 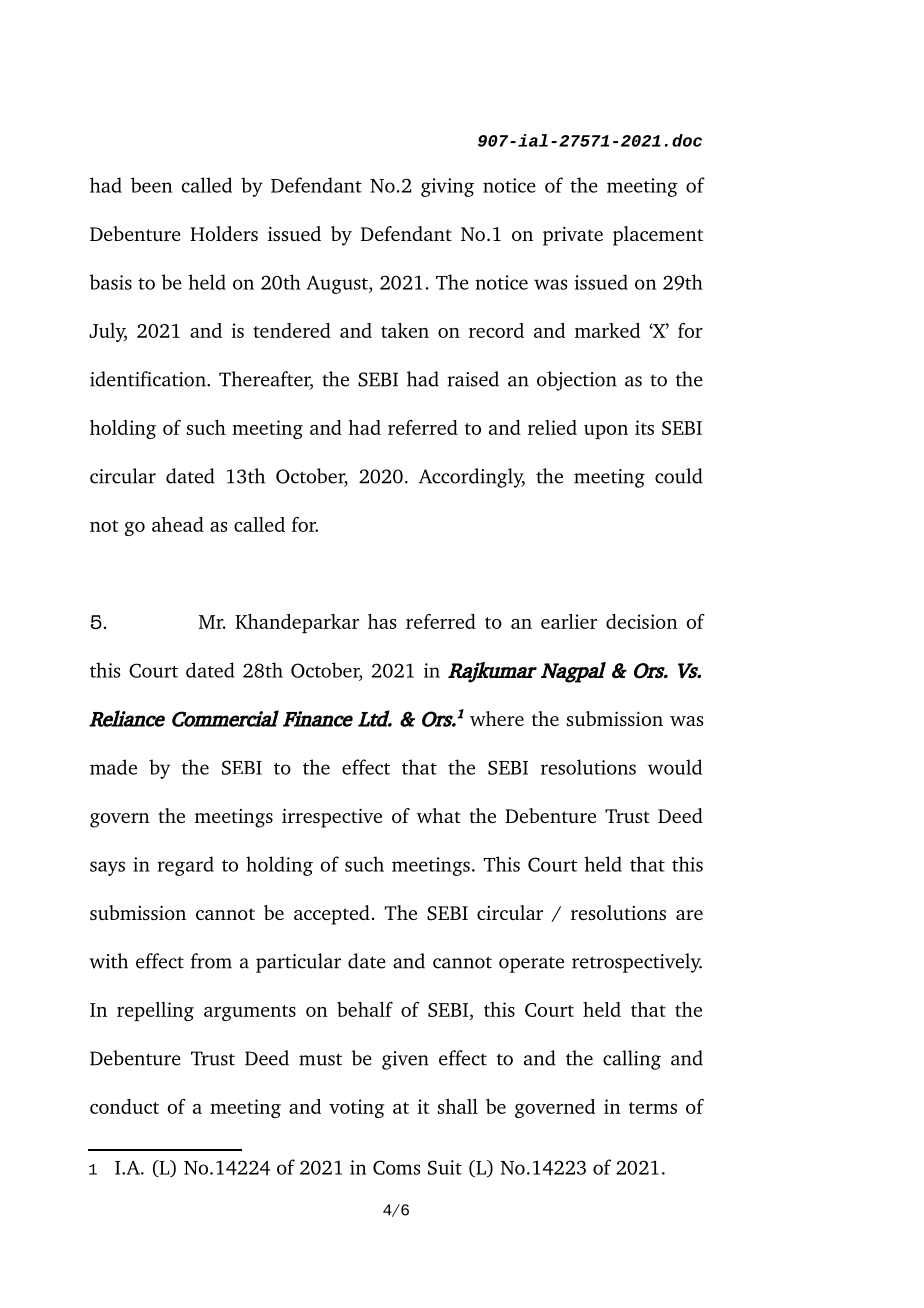 I want to click on made, so click(x=113, y=767).
